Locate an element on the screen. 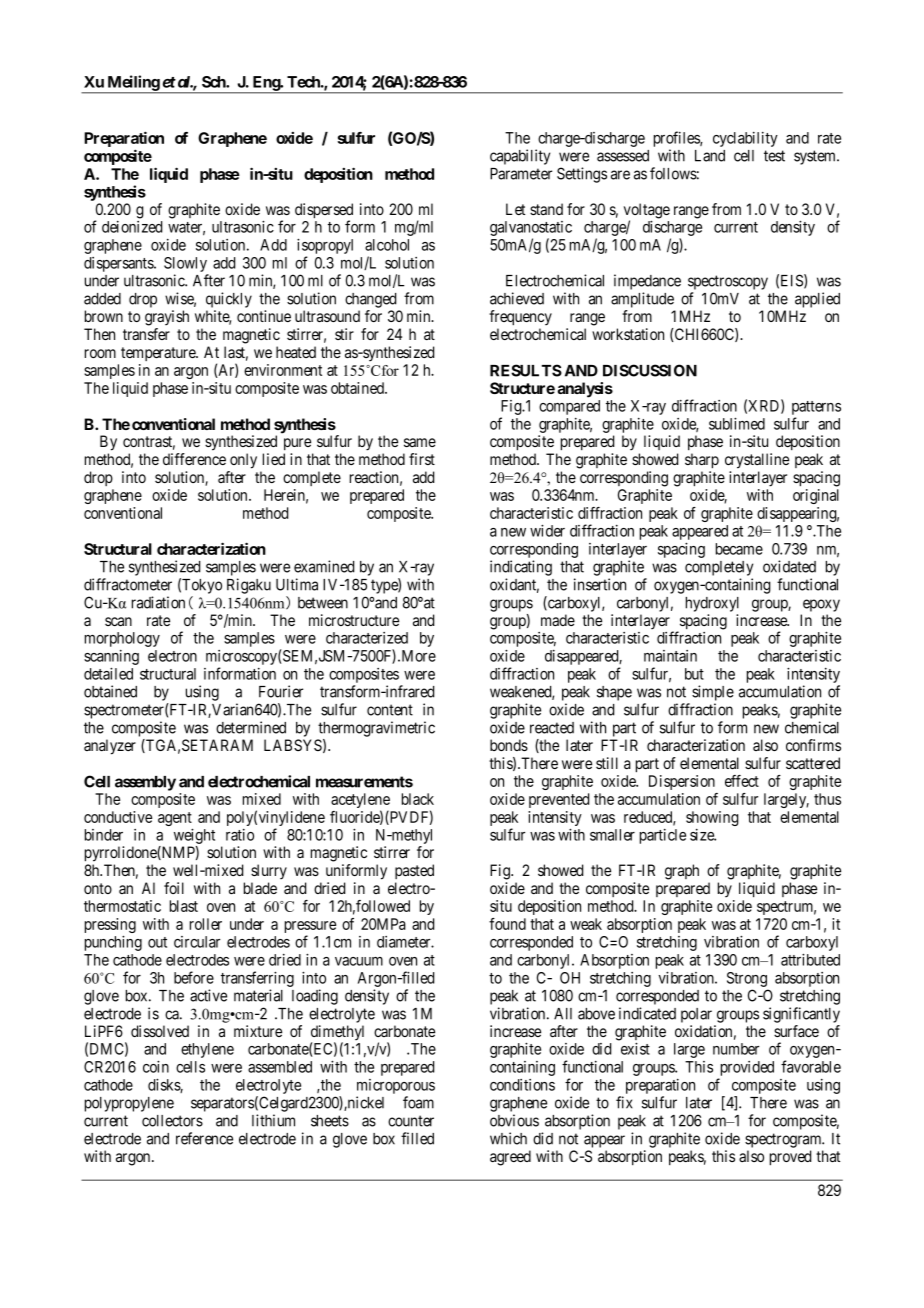 The height and width of the screenshot is (1308, 924). crystalline is located at coordinates (757, 461).
